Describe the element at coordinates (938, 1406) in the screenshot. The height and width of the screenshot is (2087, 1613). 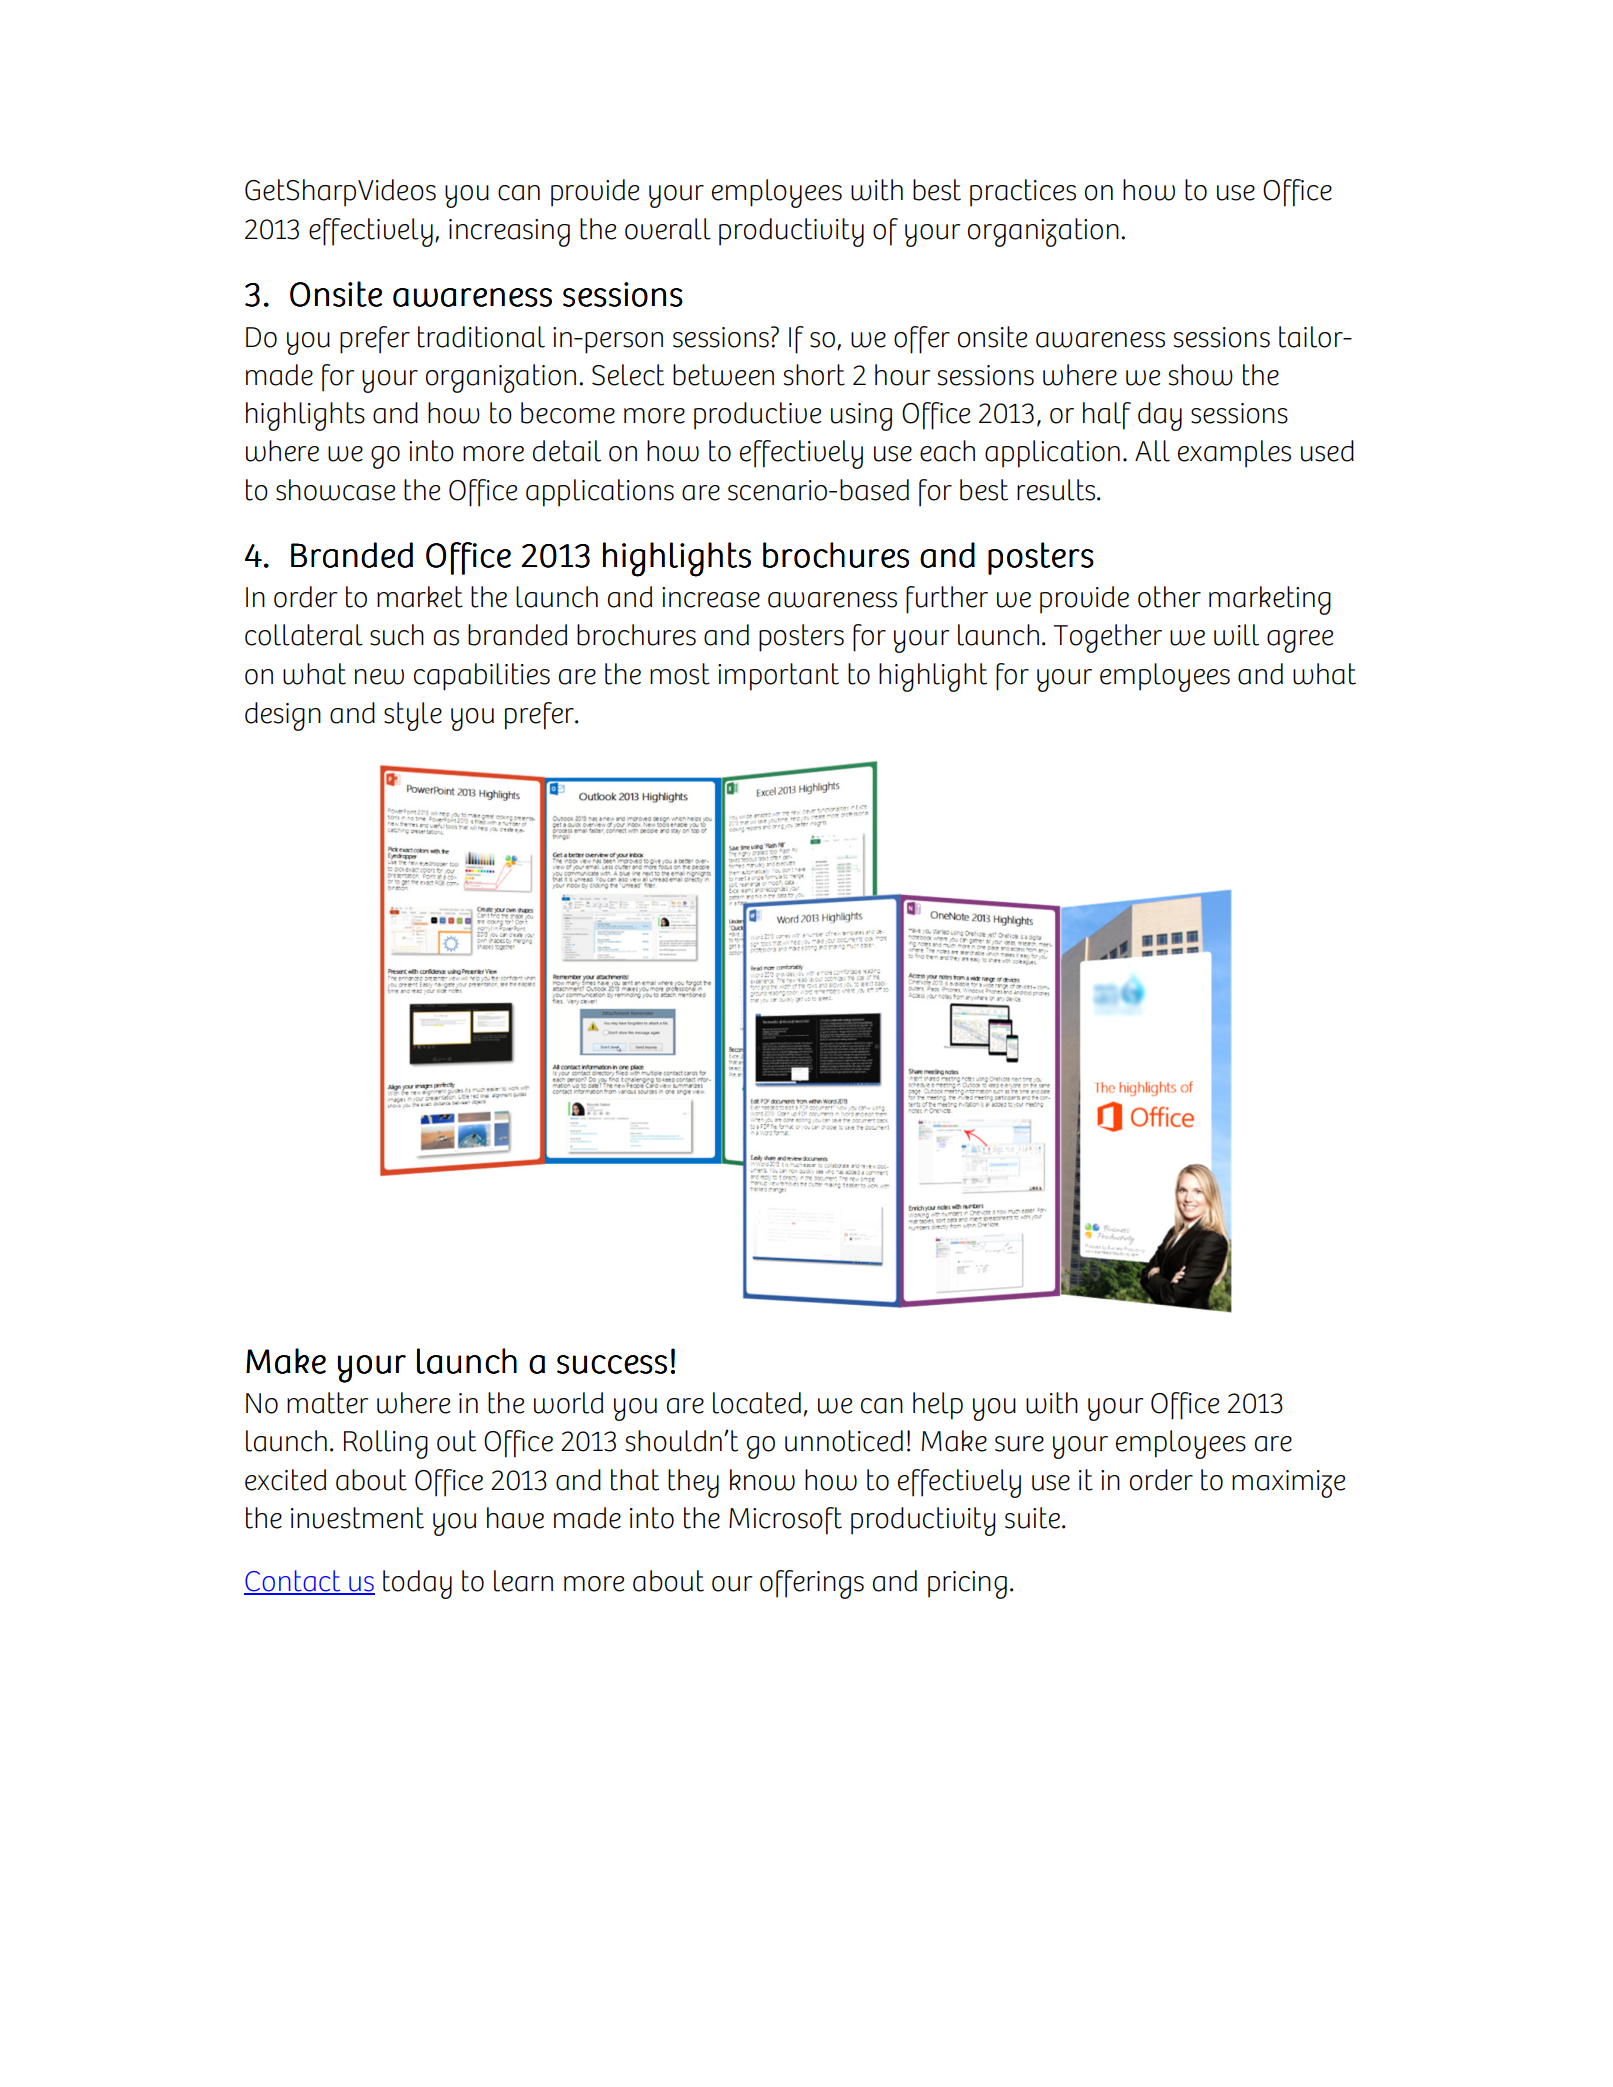
I see `help` at that location.
